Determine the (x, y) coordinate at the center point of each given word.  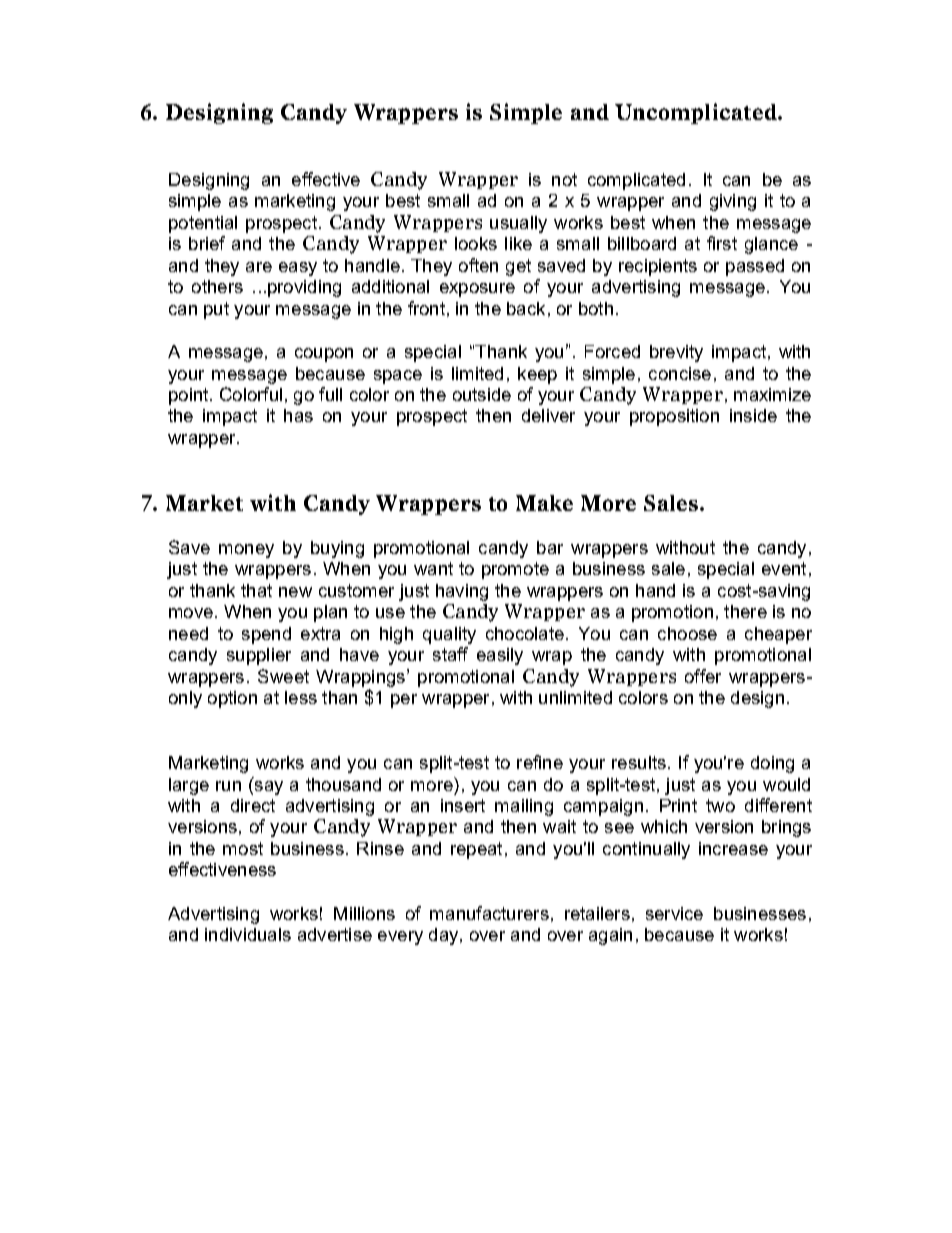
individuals (248, 934)
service (674, 913)
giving (733, 202)
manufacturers (489, 913)
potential (203, 224)
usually (518, 224)
